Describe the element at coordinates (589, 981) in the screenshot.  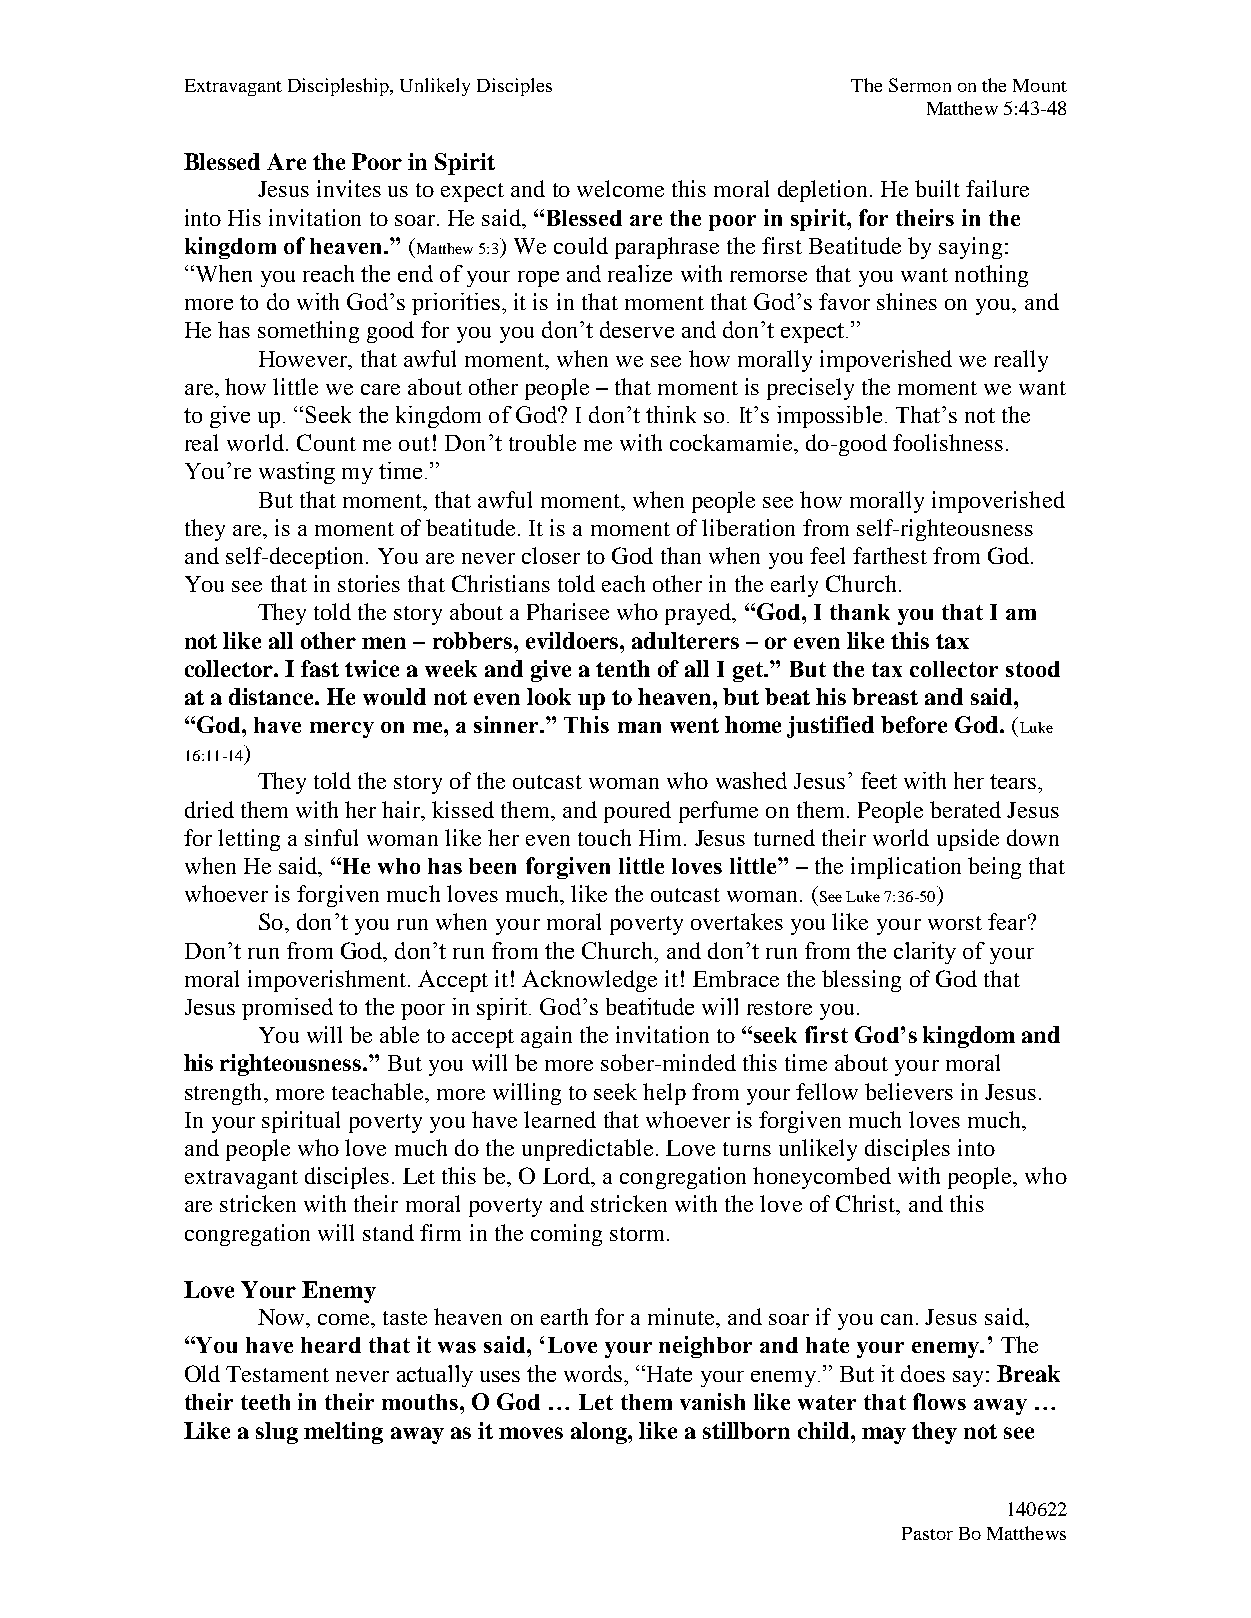
I see `Acknowledge` at that location.
